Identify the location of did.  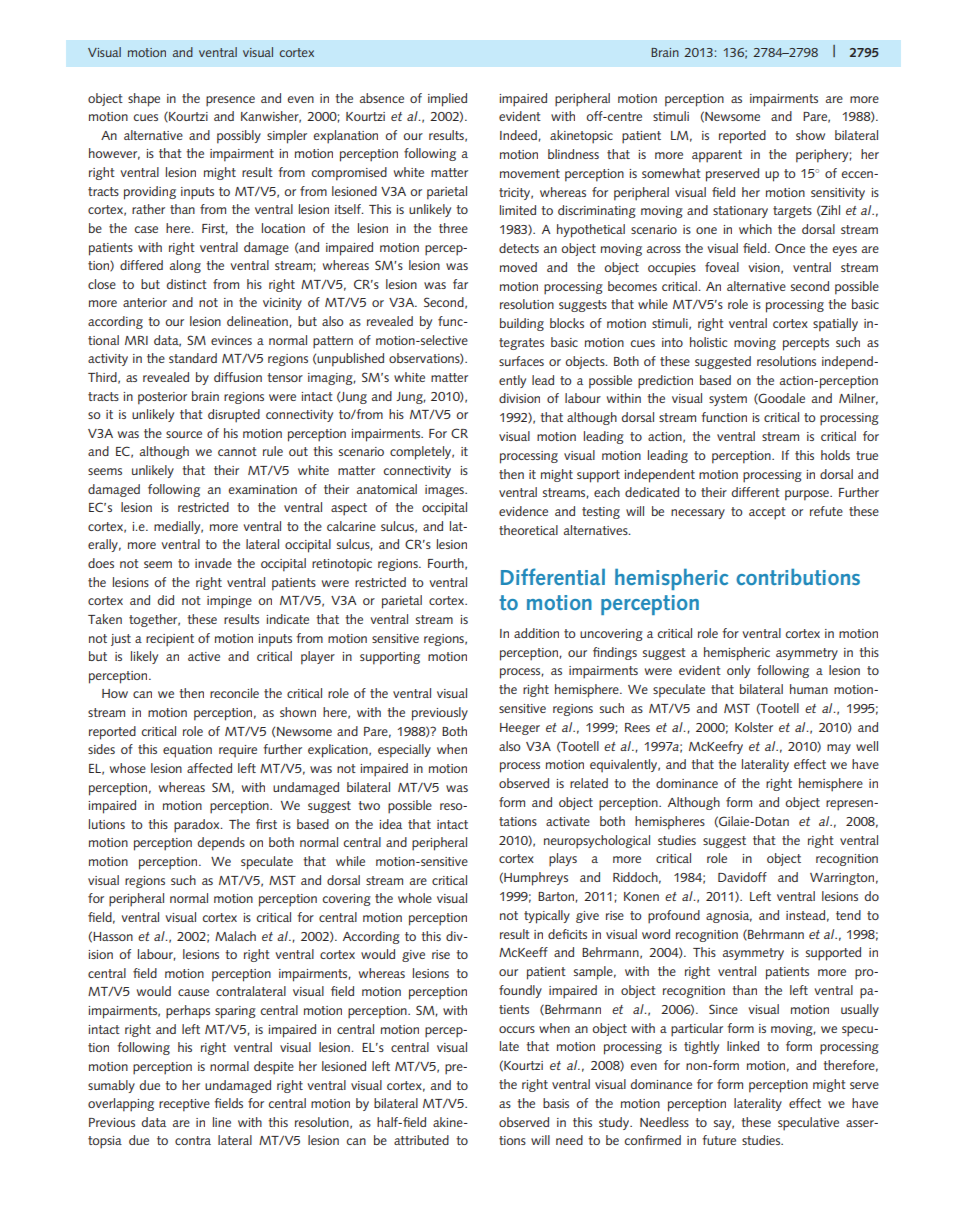
(166, 600).
